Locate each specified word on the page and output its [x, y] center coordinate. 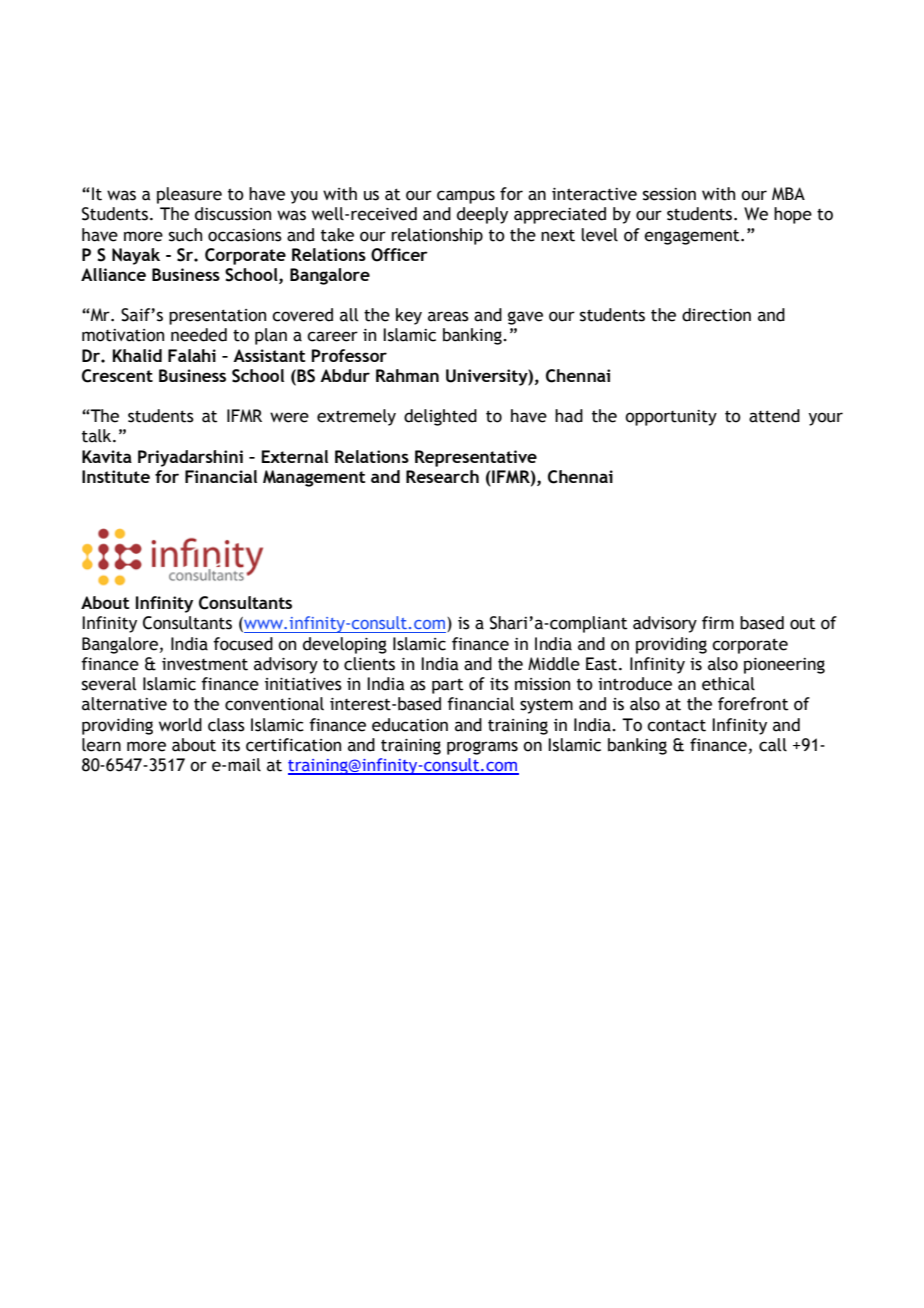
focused [243, 644]
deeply [482, 215]
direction [716, 315]
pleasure [189, 195]
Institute [116, 476]
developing [345, 645]
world [180, 725]
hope [793, 215]
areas [448, 316]
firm [718, 622]
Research [442, 476]
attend [774, 416]
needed [199, 335]
